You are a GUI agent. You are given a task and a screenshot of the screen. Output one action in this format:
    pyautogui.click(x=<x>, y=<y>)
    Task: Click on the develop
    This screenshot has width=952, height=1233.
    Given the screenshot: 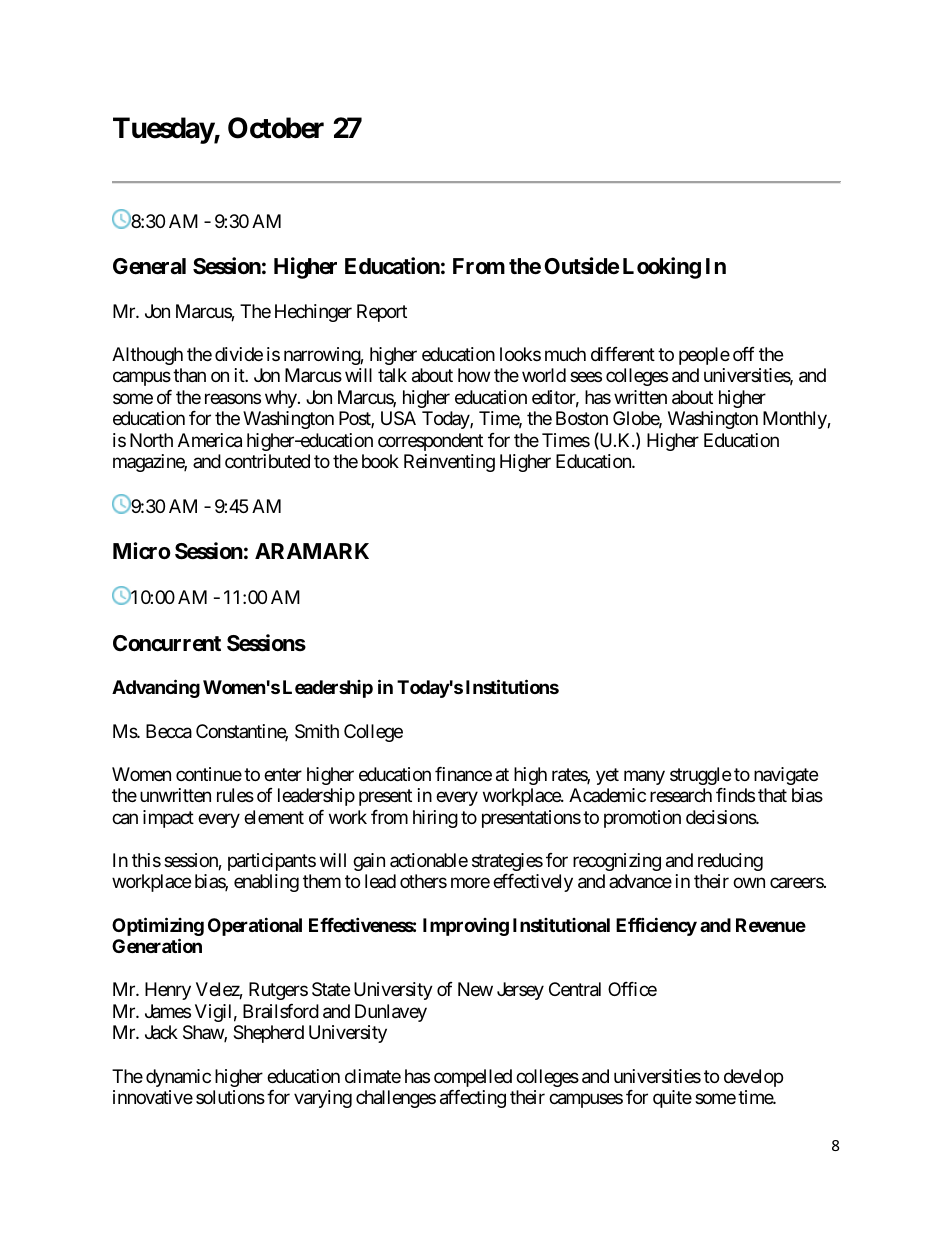 What is the action you would take?
    pyautogui.click(x=753, y=1078)
